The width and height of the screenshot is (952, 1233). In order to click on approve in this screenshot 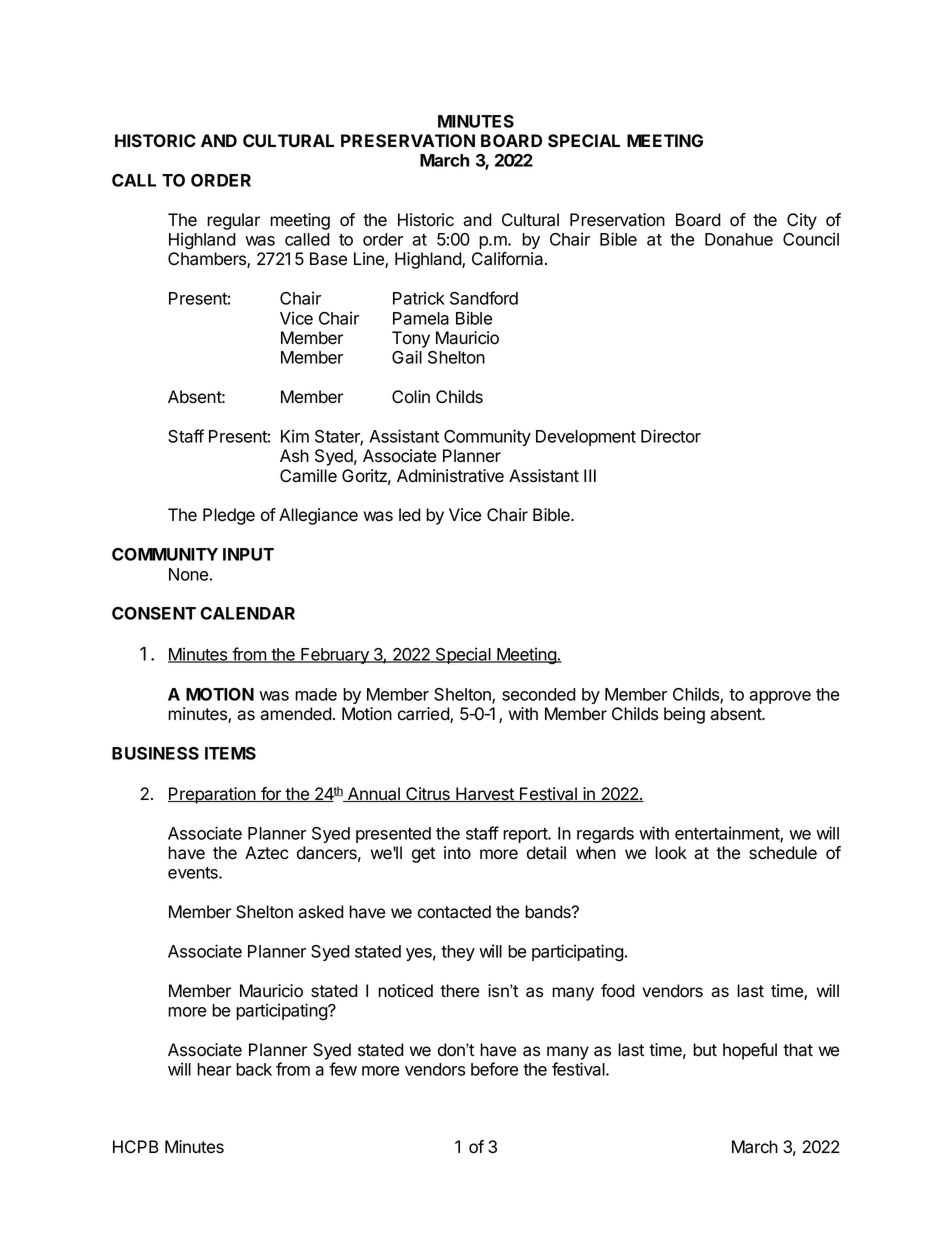, I will do `click(780, 697)`.
